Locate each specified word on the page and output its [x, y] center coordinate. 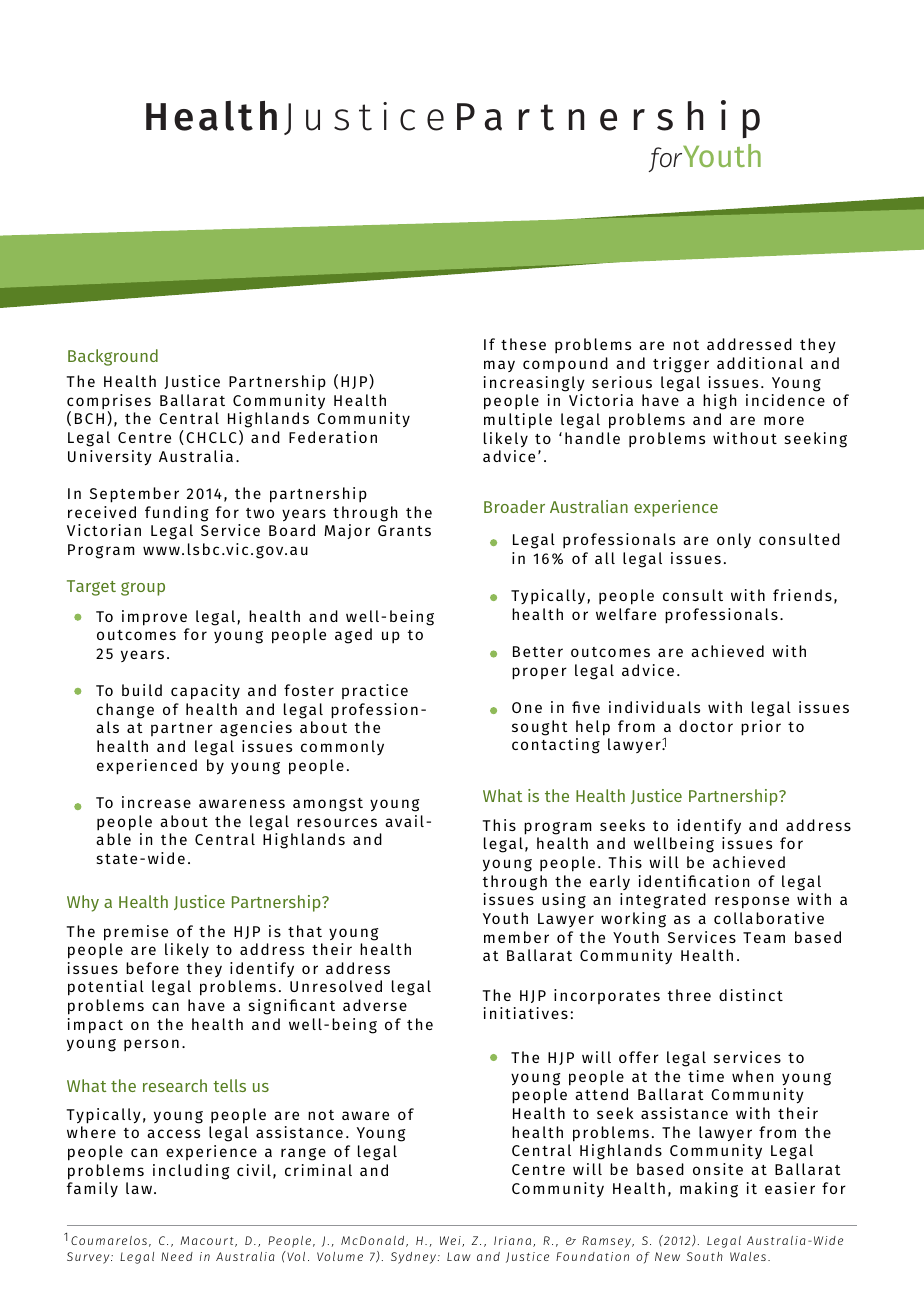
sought [540, 728]
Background [113, 357]
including [191, 1172]
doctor [706, 726]
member [516, 937]
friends [802, 595]
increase [156, 802]
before [152, 968]
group [143, 589]
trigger [681, 365]
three [689, 995]
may [499, 366]
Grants [404, 530]
